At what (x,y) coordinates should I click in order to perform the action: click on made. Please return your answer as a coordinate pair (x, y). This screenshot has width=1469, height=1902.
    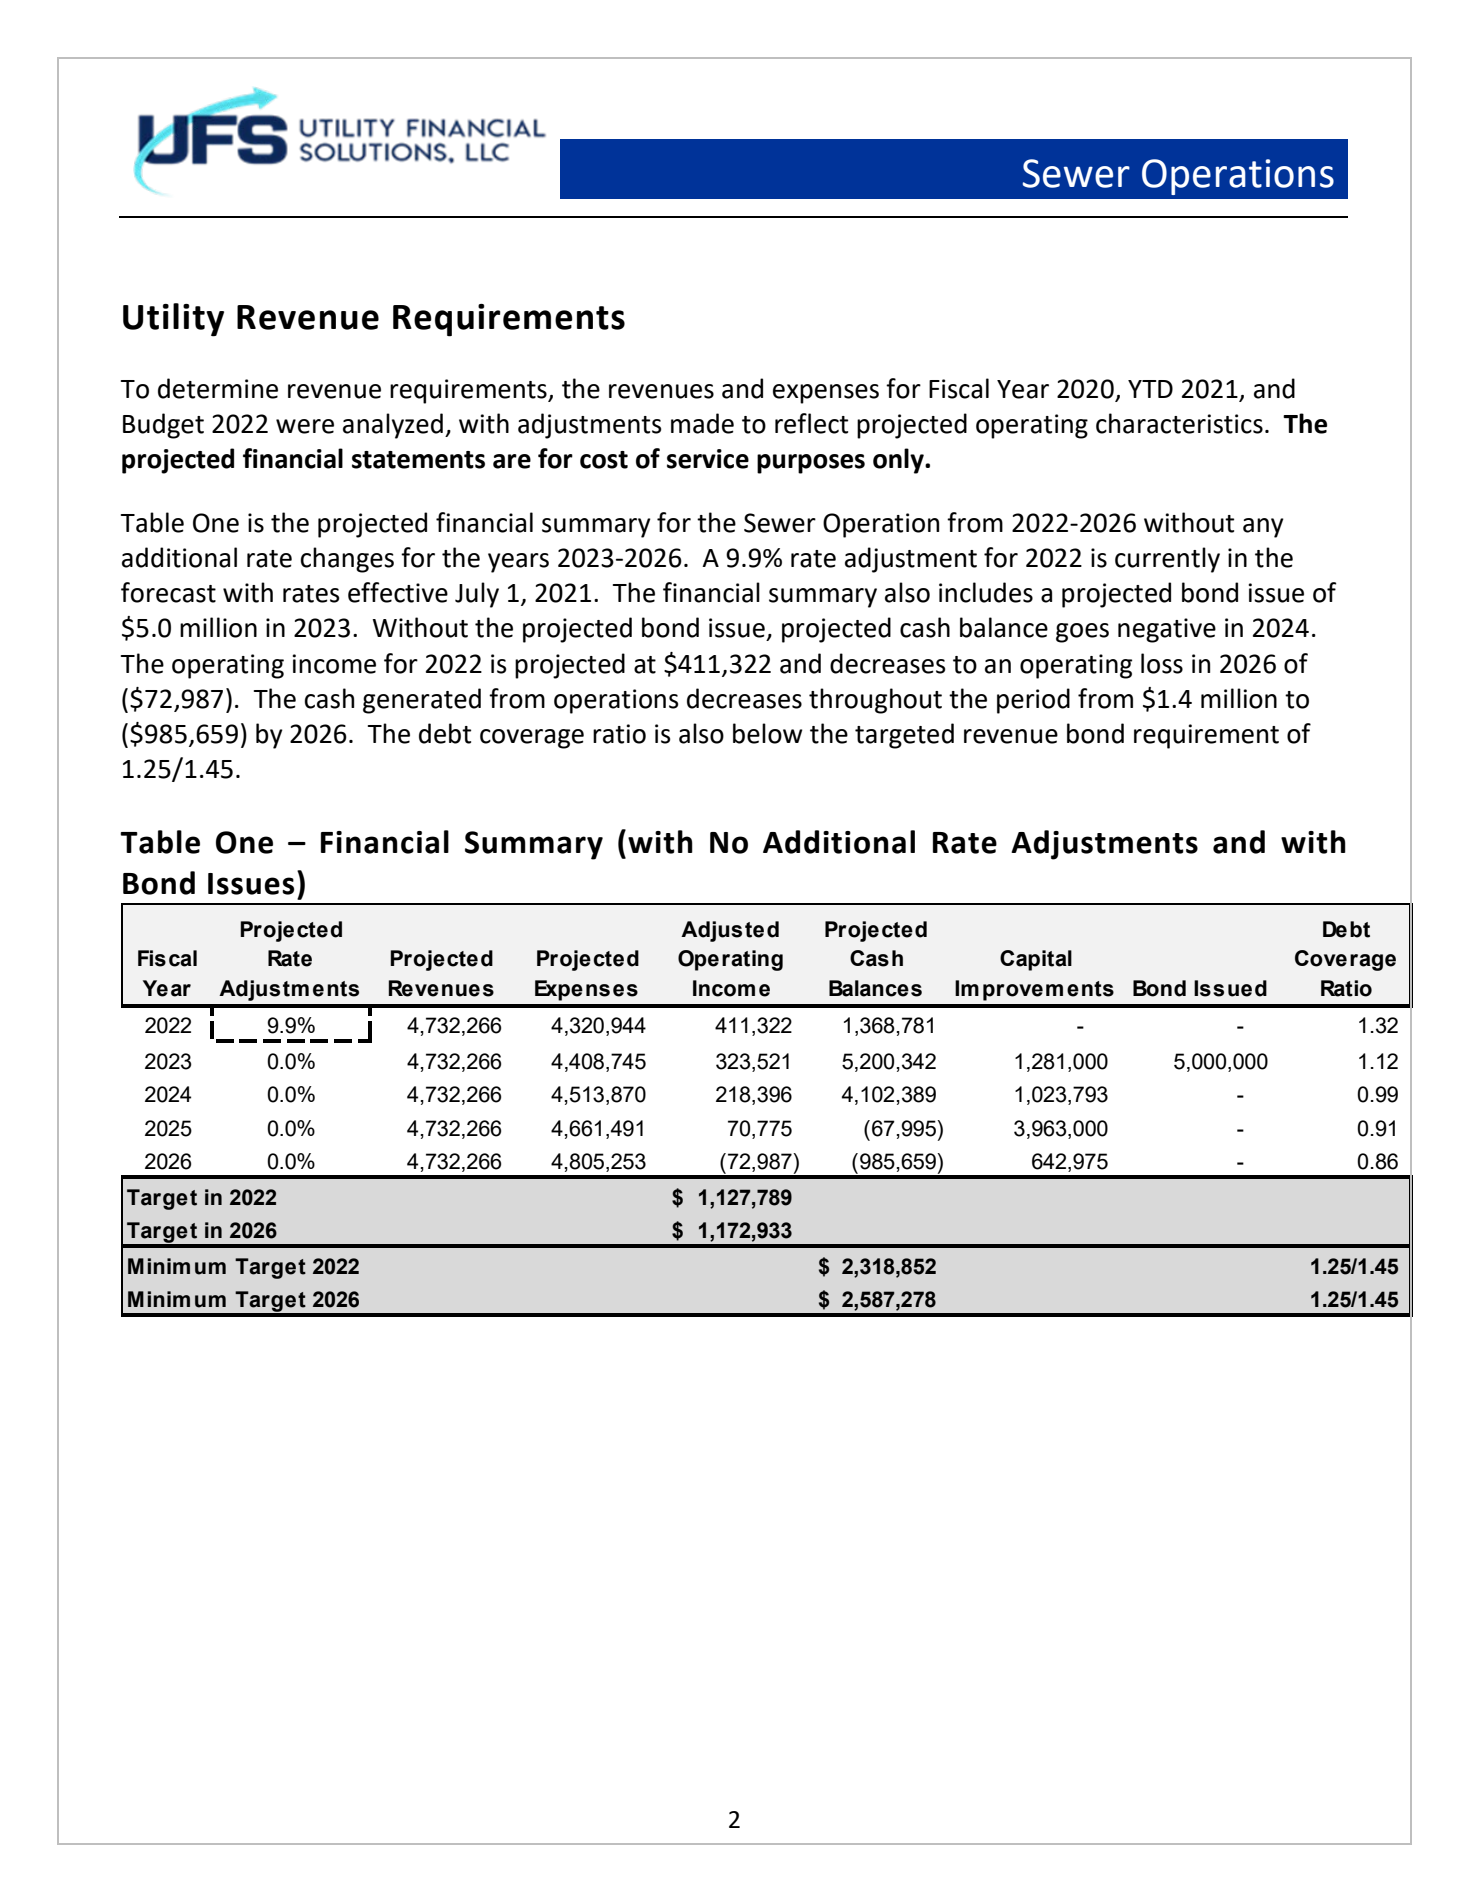
    Looking at the image, I should click on (702, 423).
